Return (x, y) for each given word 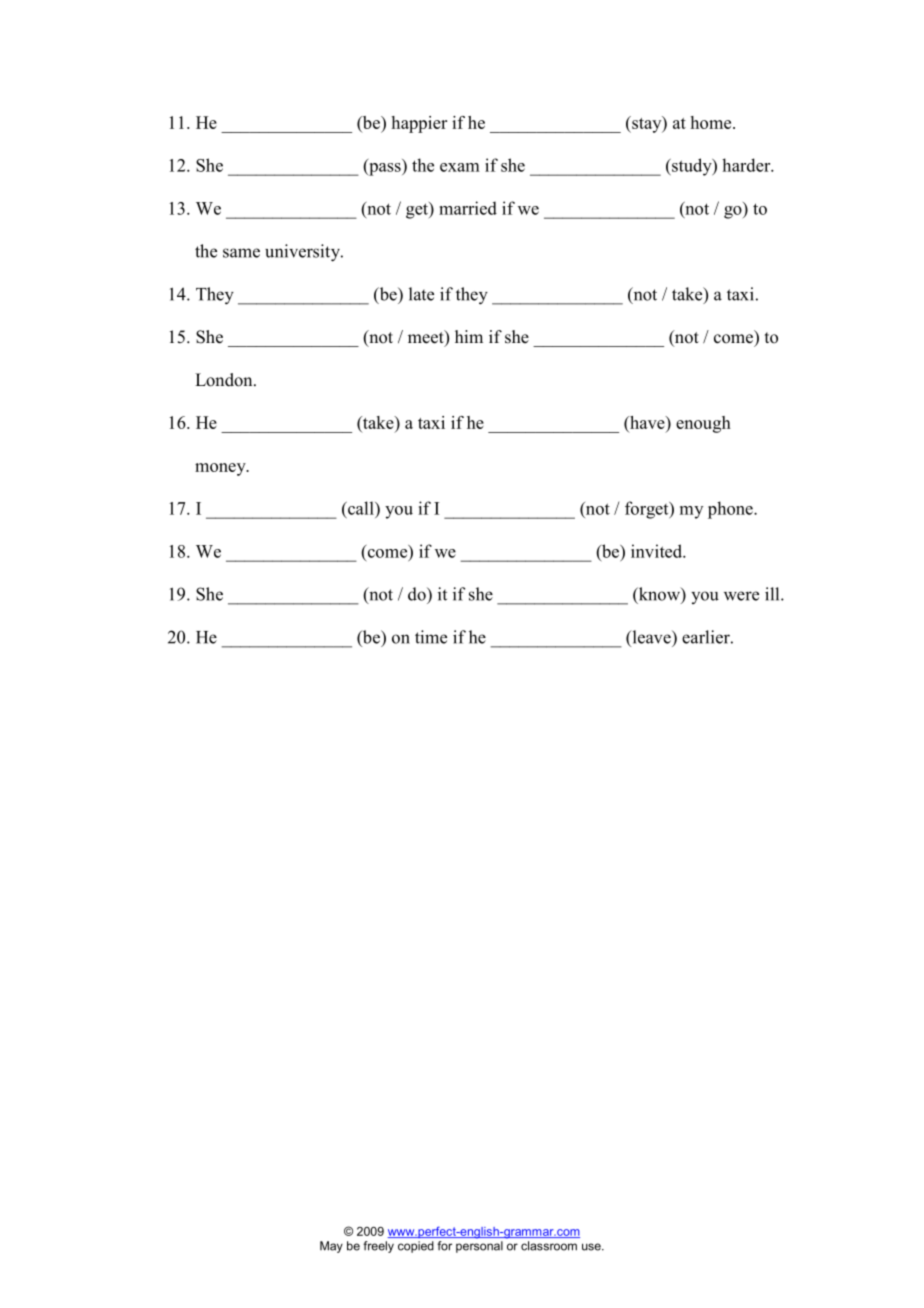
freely (378, 1247)
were (741, 596)
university (303, 253)
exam (460, 167)
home (712, 122)
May (331, 1247)
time (431, 637)
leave (651, 637)
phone (731, 510)
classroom (549, 1246)
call (361, 508)
